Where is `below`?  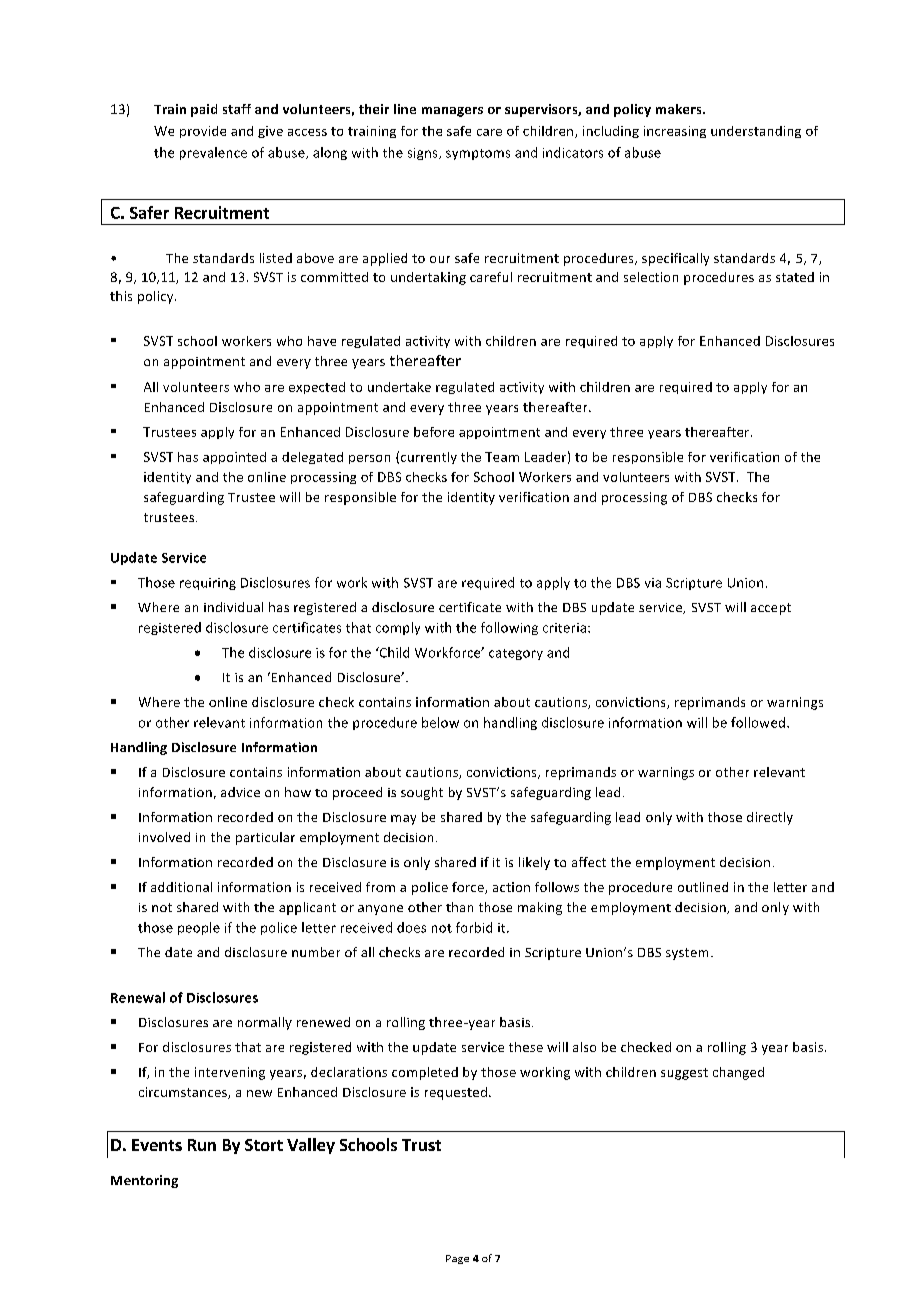 below is located at coordinates (440, 722).
